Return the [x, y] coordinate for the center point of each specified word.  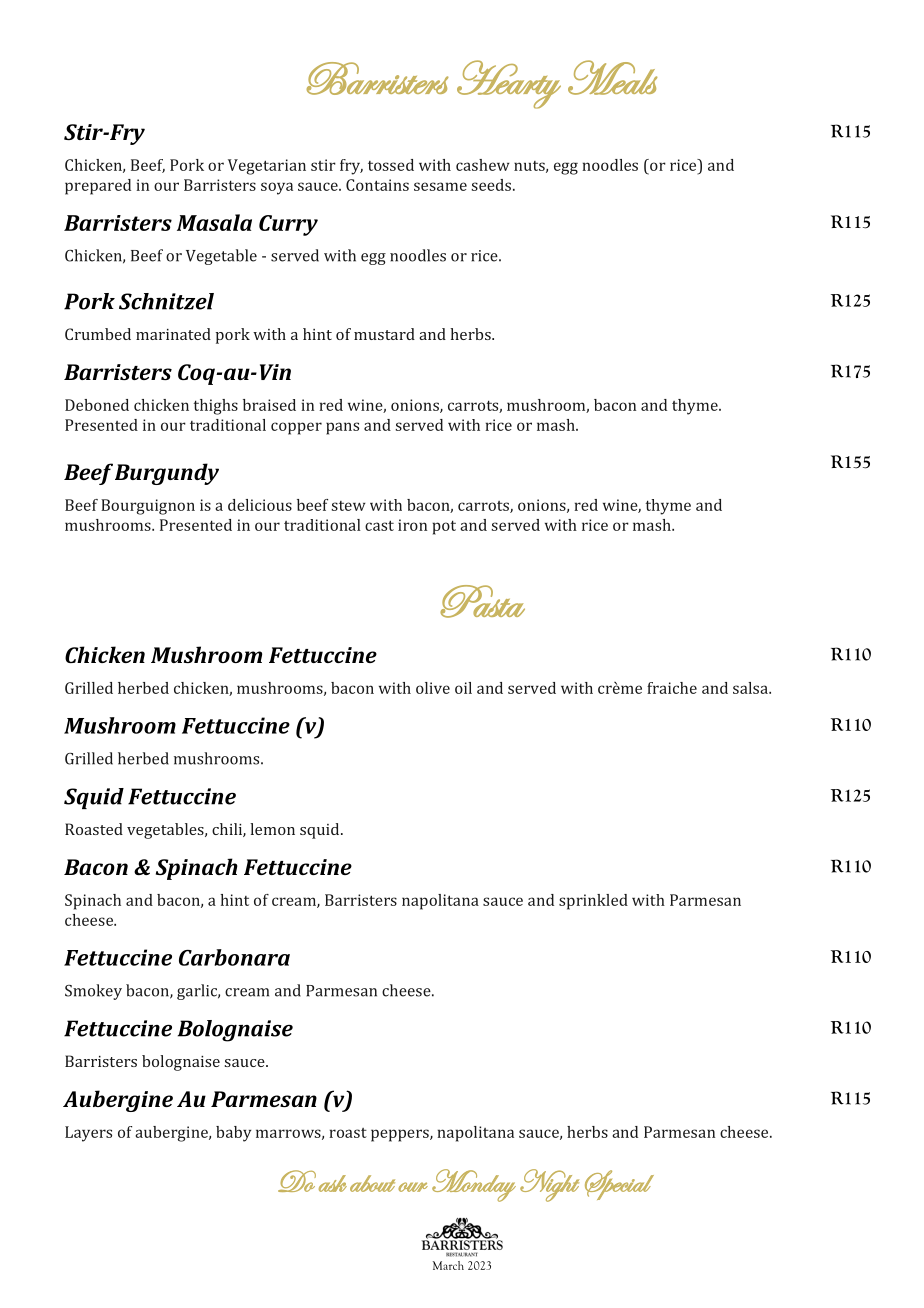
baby [233, 1134]
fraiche [672, 688]
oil [463, 688]
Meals [612, 77]
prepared [98, 187]
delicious [260, 505]
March [448, 1265]
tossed [391, 165]
